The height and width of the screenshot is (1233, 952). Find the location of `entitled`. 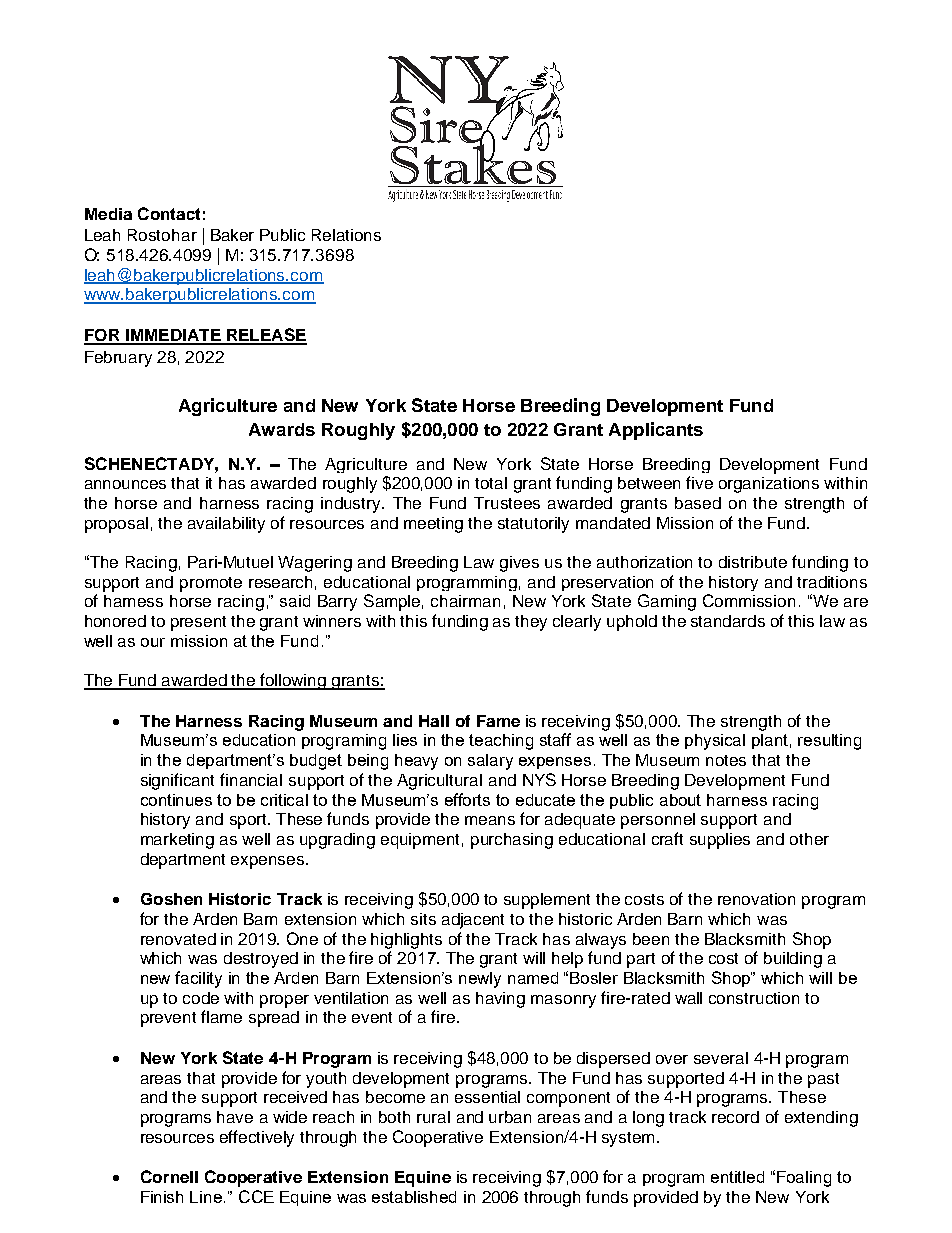

entitled is located at coordinates (737, 1177).
